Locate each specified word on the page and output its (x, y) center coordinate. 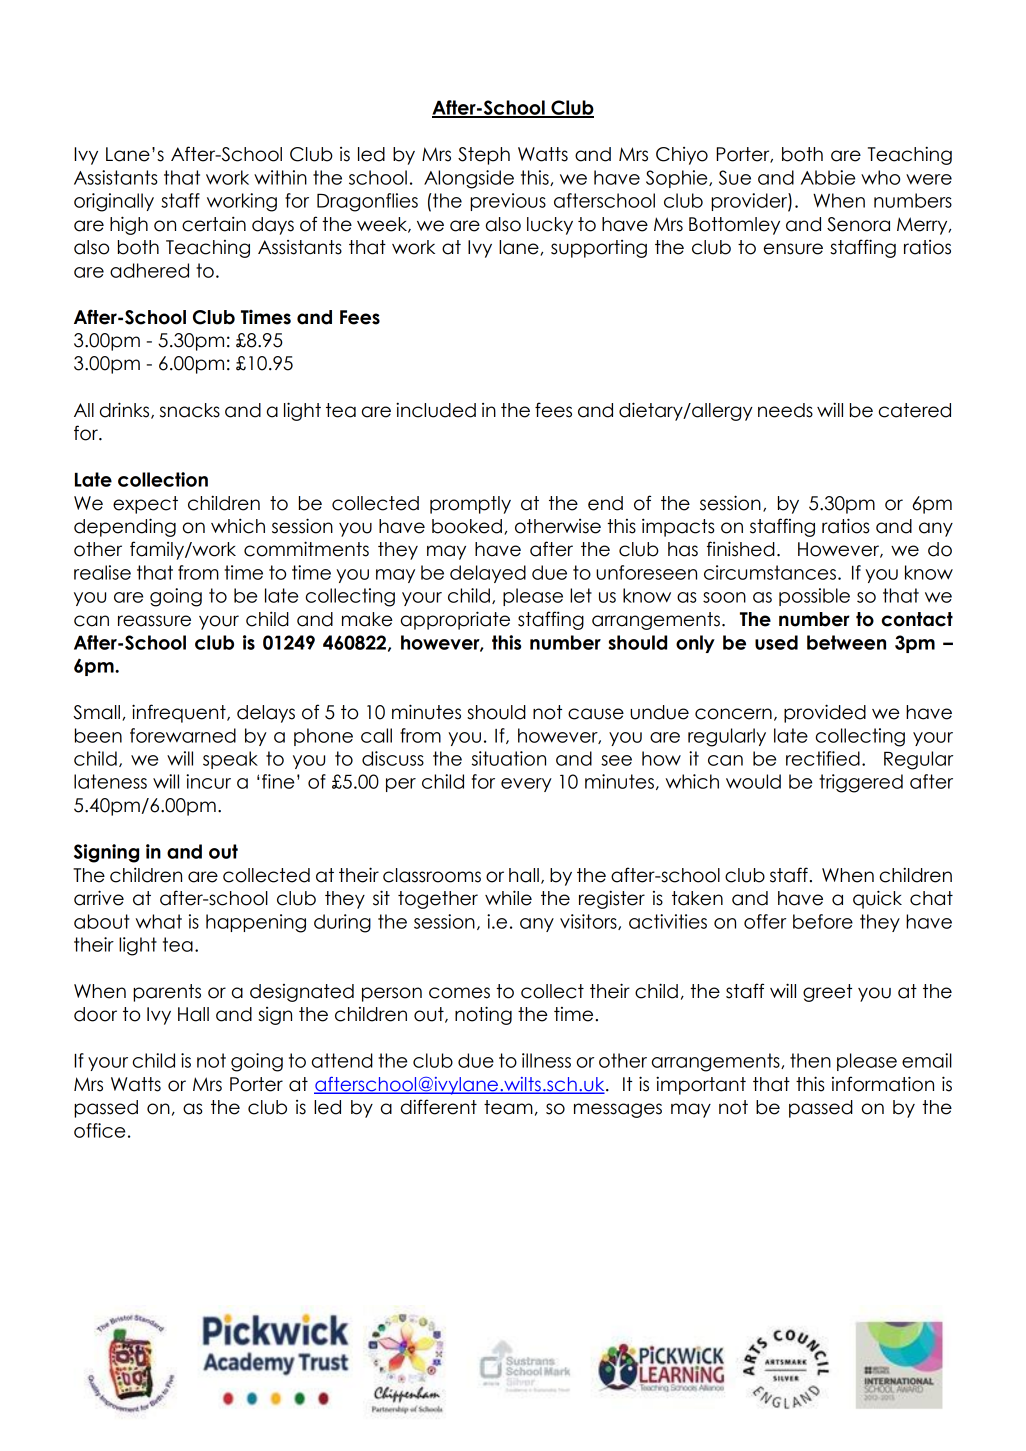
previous (508, 202)
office (99, 1130)
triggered (861, 783)
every (526, 785)
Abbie (828, 177)
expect (145, 505)
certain (214, 224)
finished (741, 549)
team (508, 1107)
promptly (470, 505)
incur (208, 781)
